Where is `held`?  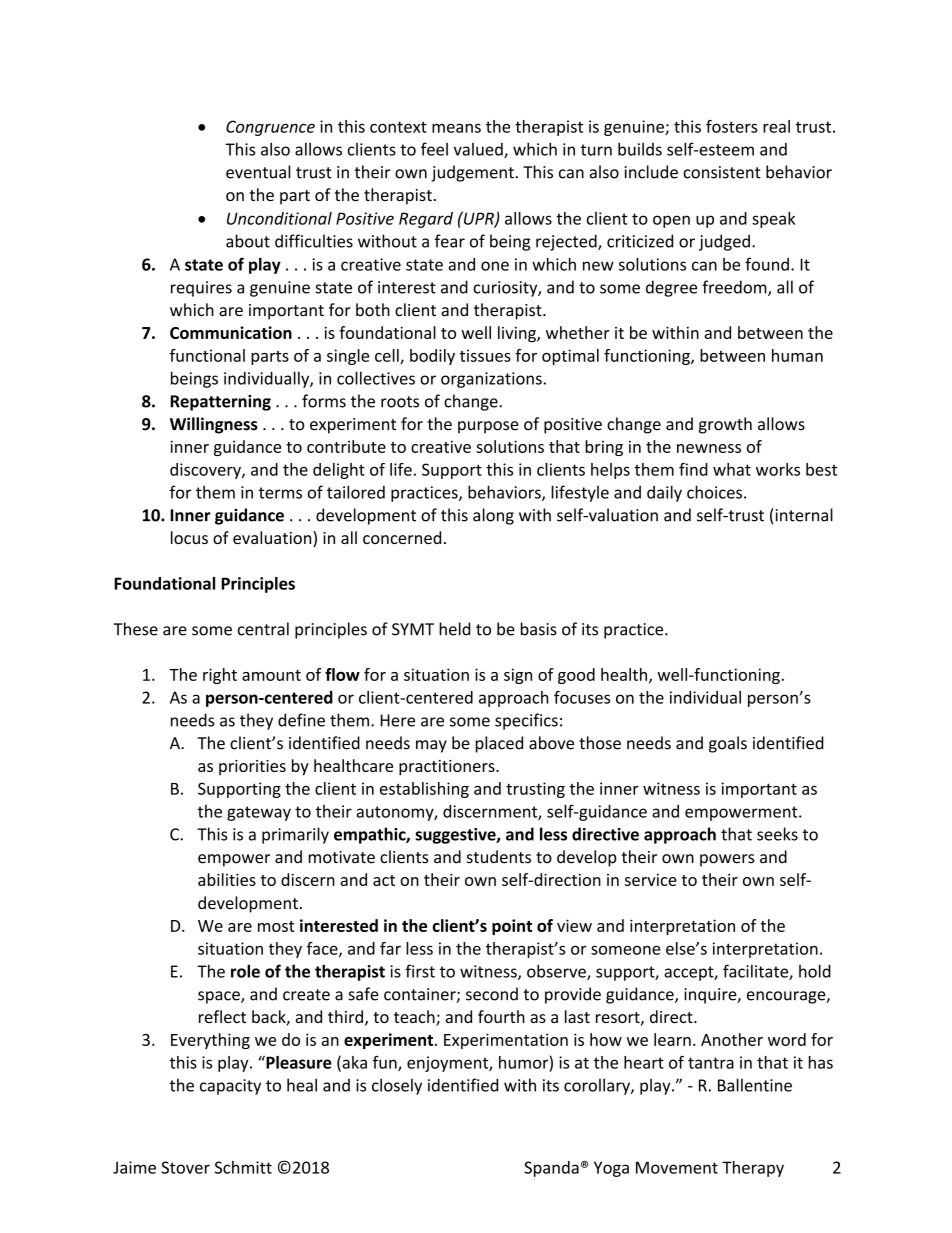
held is located at coordinates (454, 629).
